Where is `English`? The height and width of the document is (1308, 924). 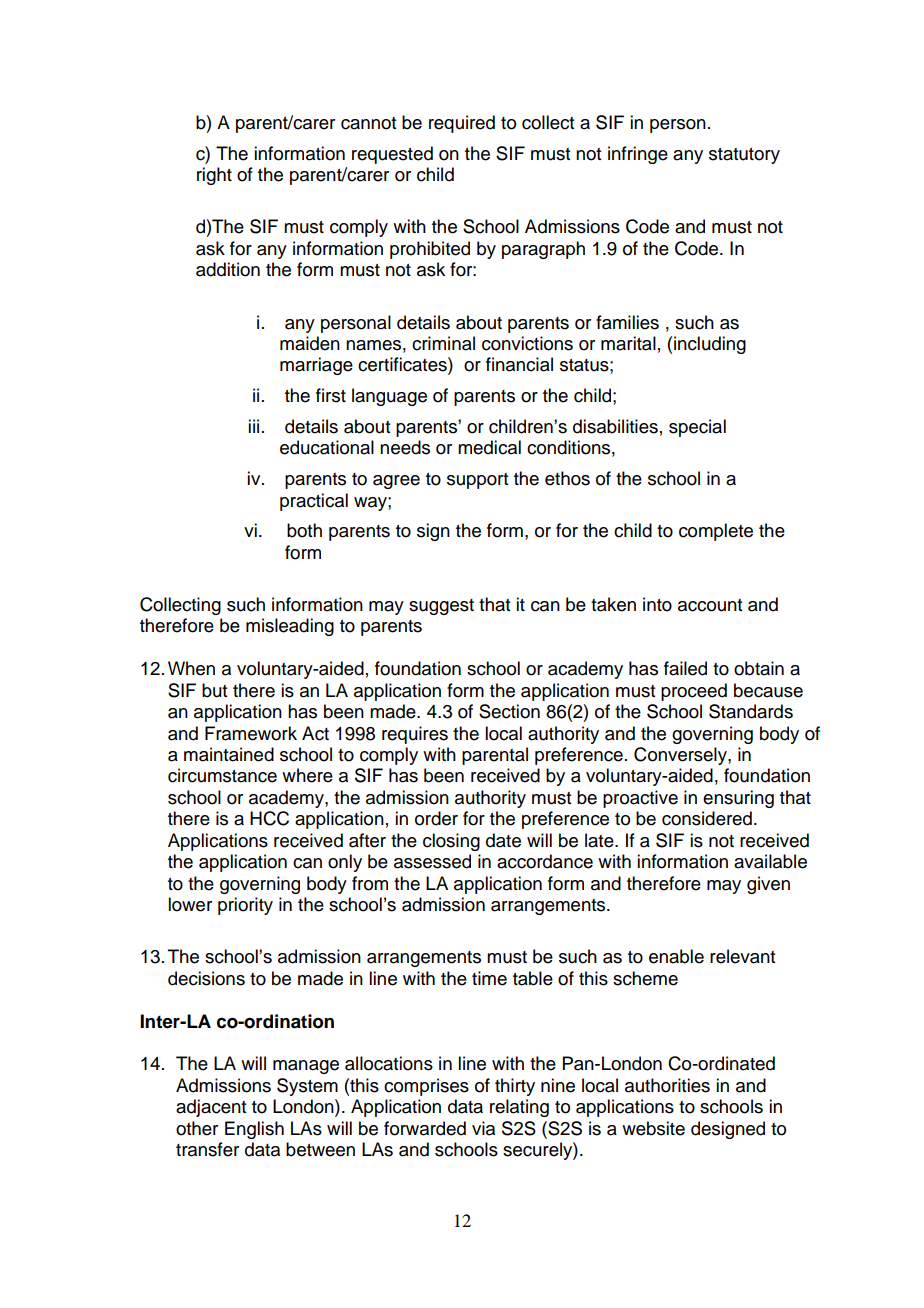 English is located at coordinates (254, 1130).
